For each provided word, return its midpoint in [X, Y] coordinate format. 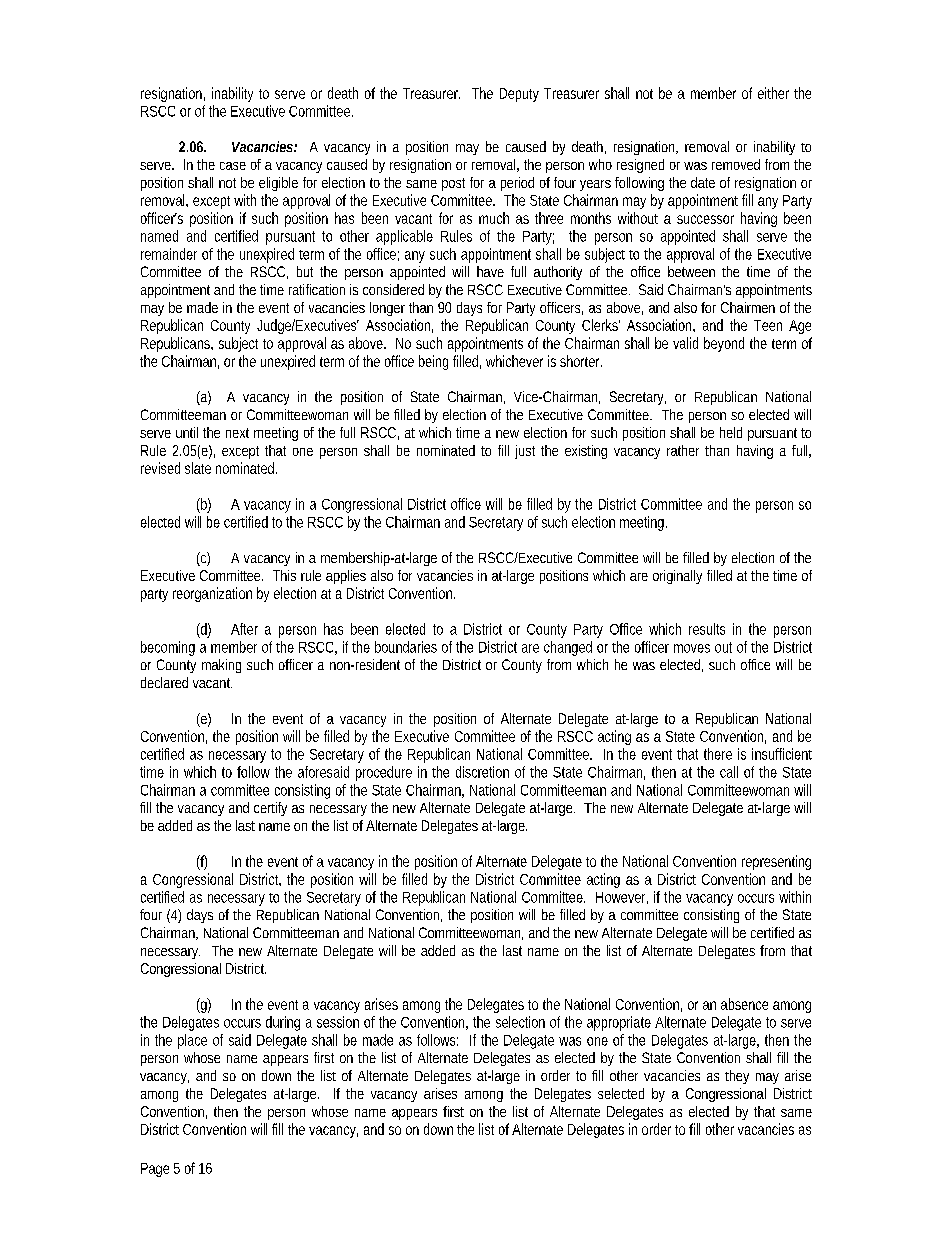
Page [155, 1170]
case [233, 166]
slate [198, 468]
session [338, 1022]
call [729, 772]
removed [736, 164]
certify [270, 809]
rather [683, 450]
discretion [482, 772]
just [525, 452]
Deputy [519, 95]
